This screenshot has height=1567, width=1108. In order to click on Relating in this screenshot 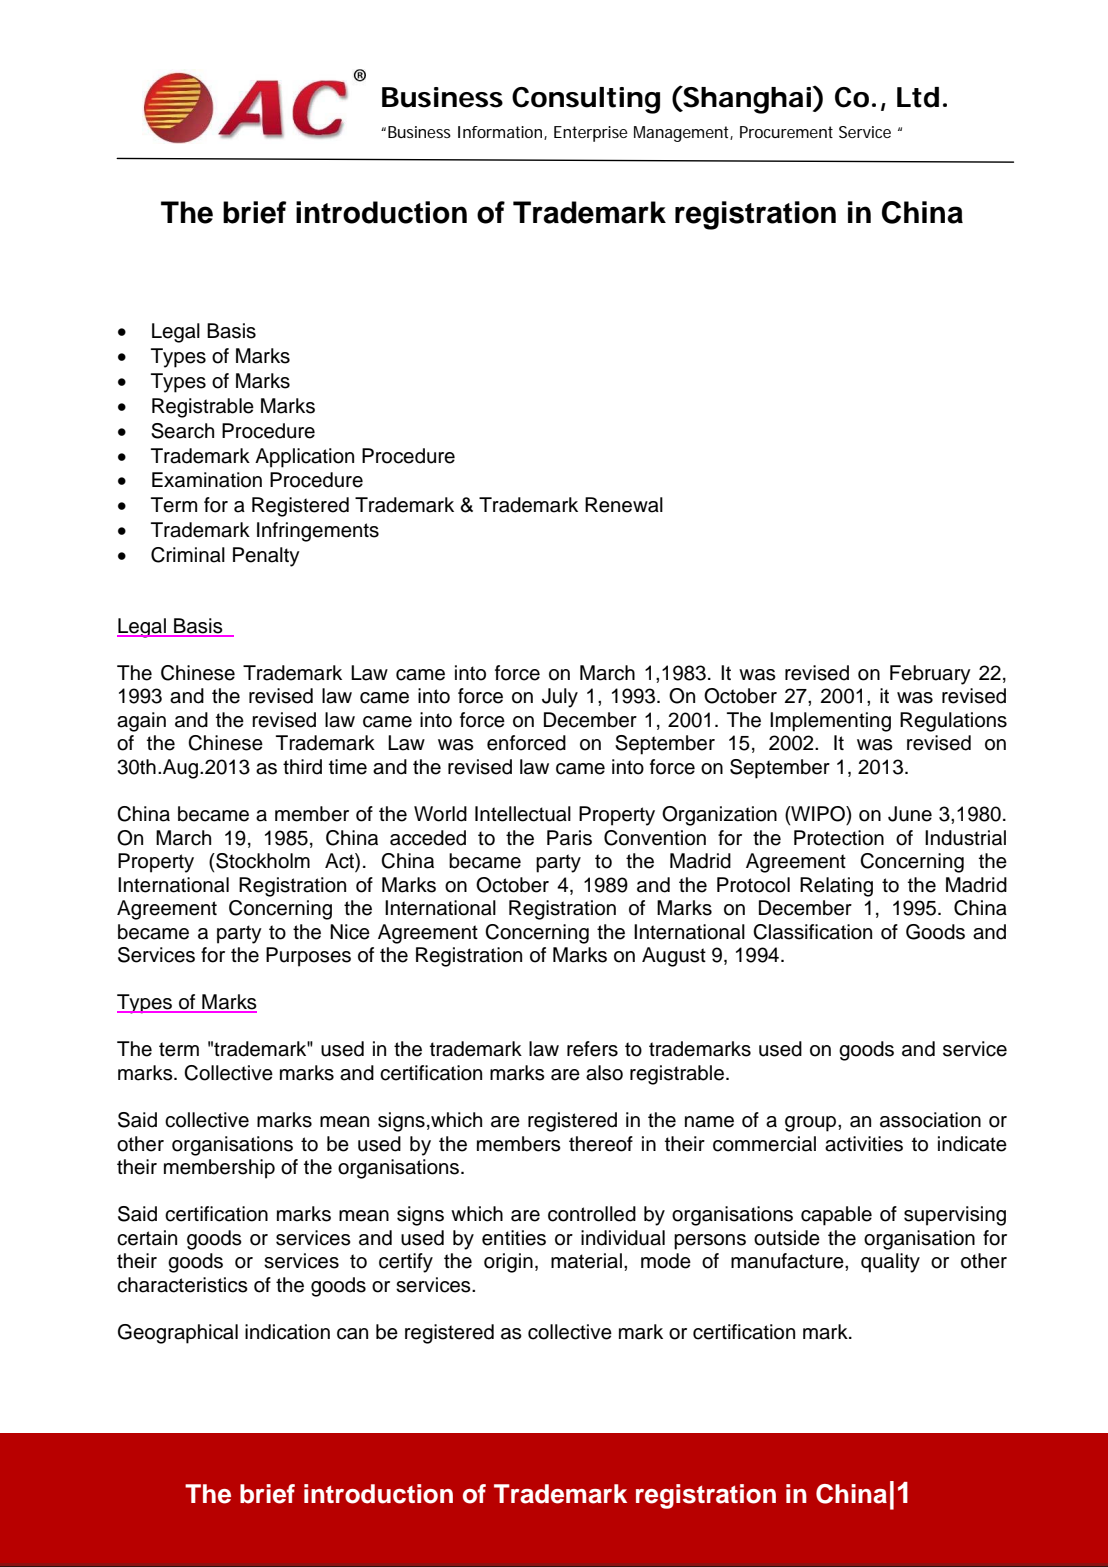, I will do `click(836, 887)`.
